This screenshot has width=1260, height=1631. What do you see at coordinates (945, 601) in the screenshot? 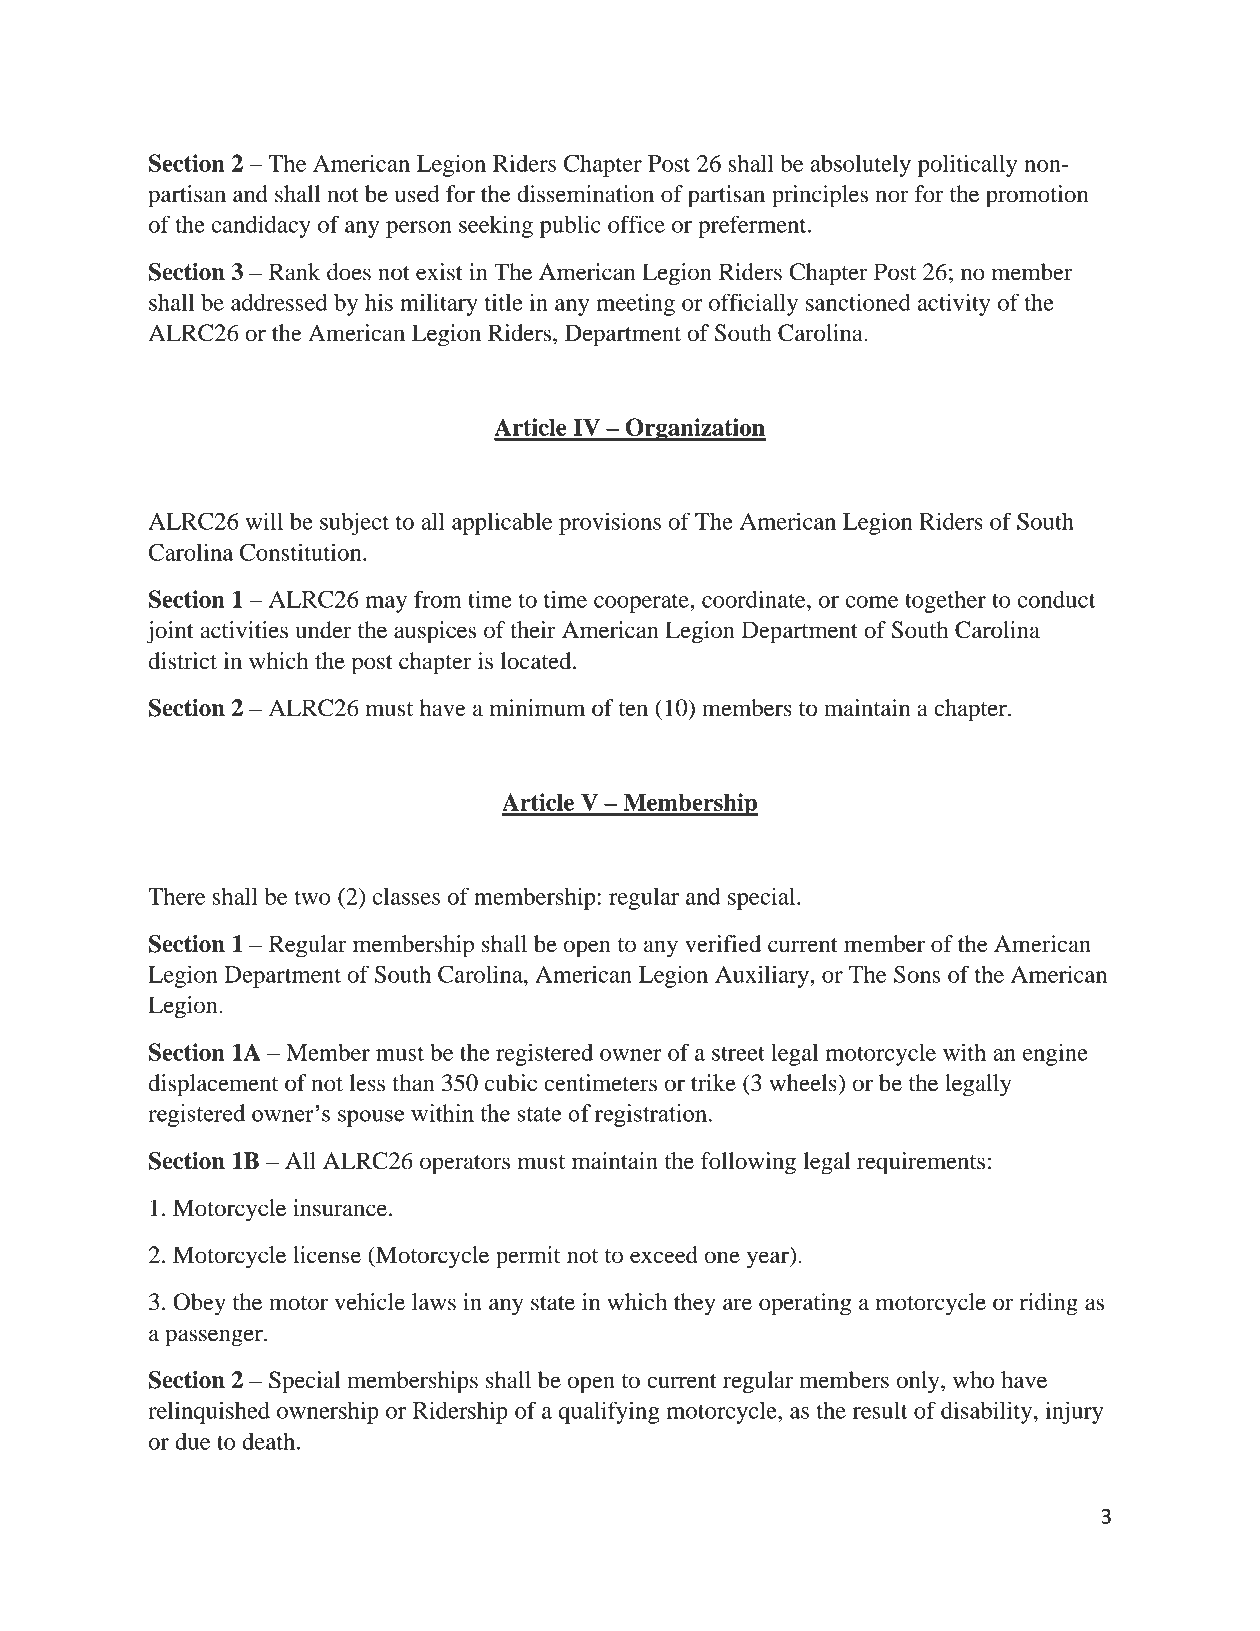
I see `together` at bounding box center [945, 601].
